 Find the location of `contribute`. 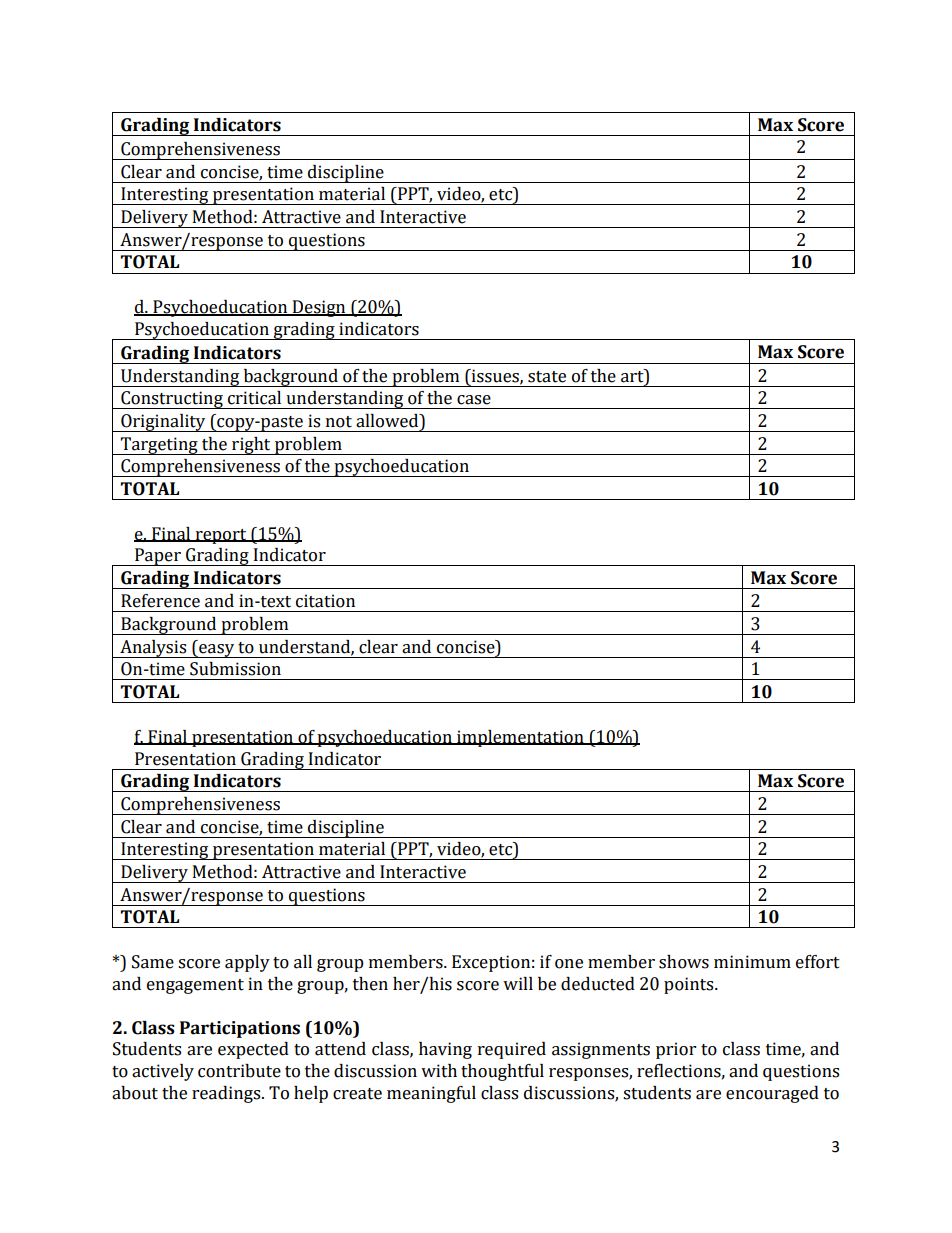

contribute is located at coordinates (239, 1071).
